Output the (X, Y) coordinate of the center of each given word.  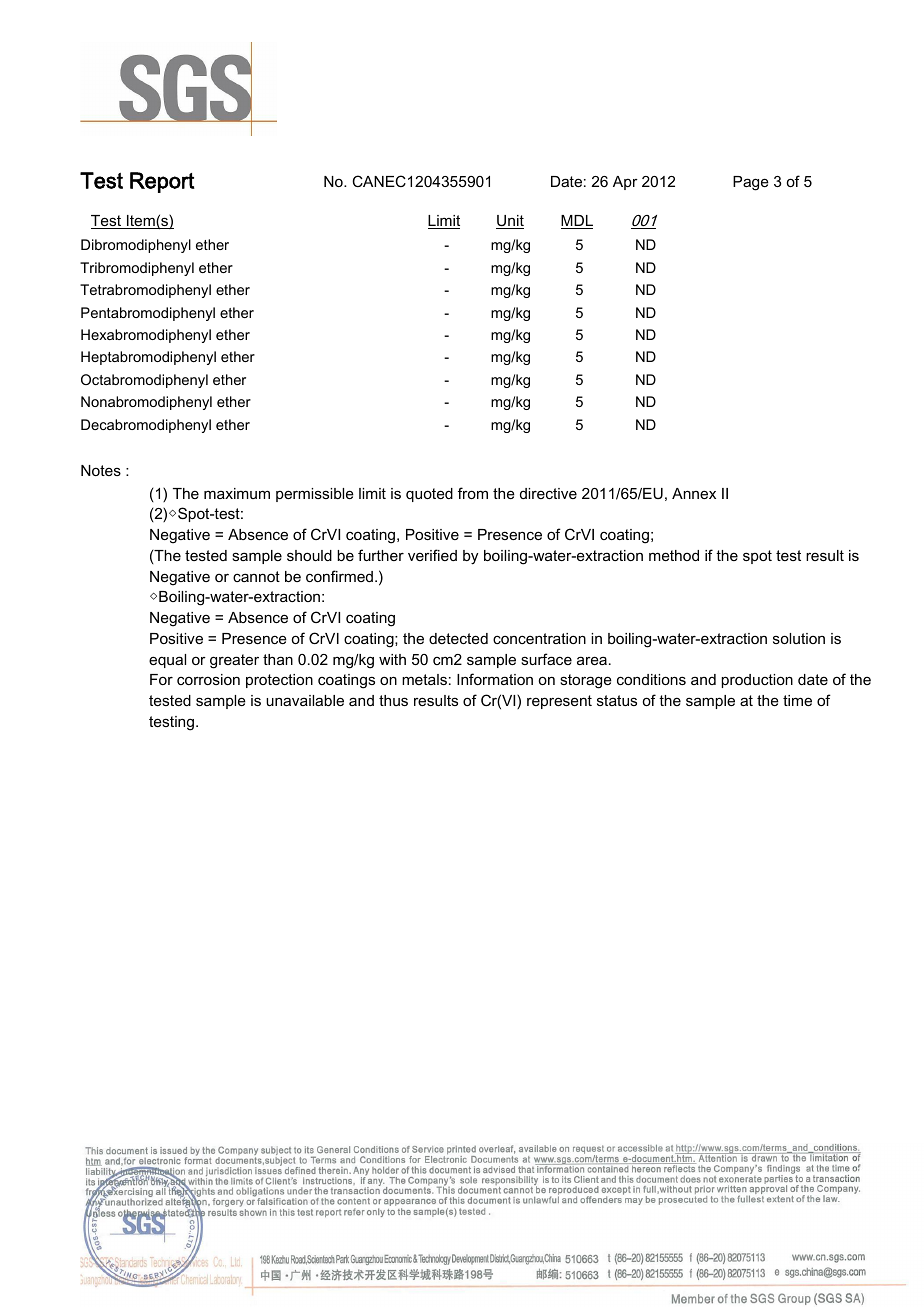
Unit (510, 222)
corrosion (208, 679)
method (674, 555)
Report (162, 182)
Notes (101, 470)
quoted (429, 495)
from (473, 493)
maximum (237, 493)
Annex (694, 493)
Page (751, 183)
